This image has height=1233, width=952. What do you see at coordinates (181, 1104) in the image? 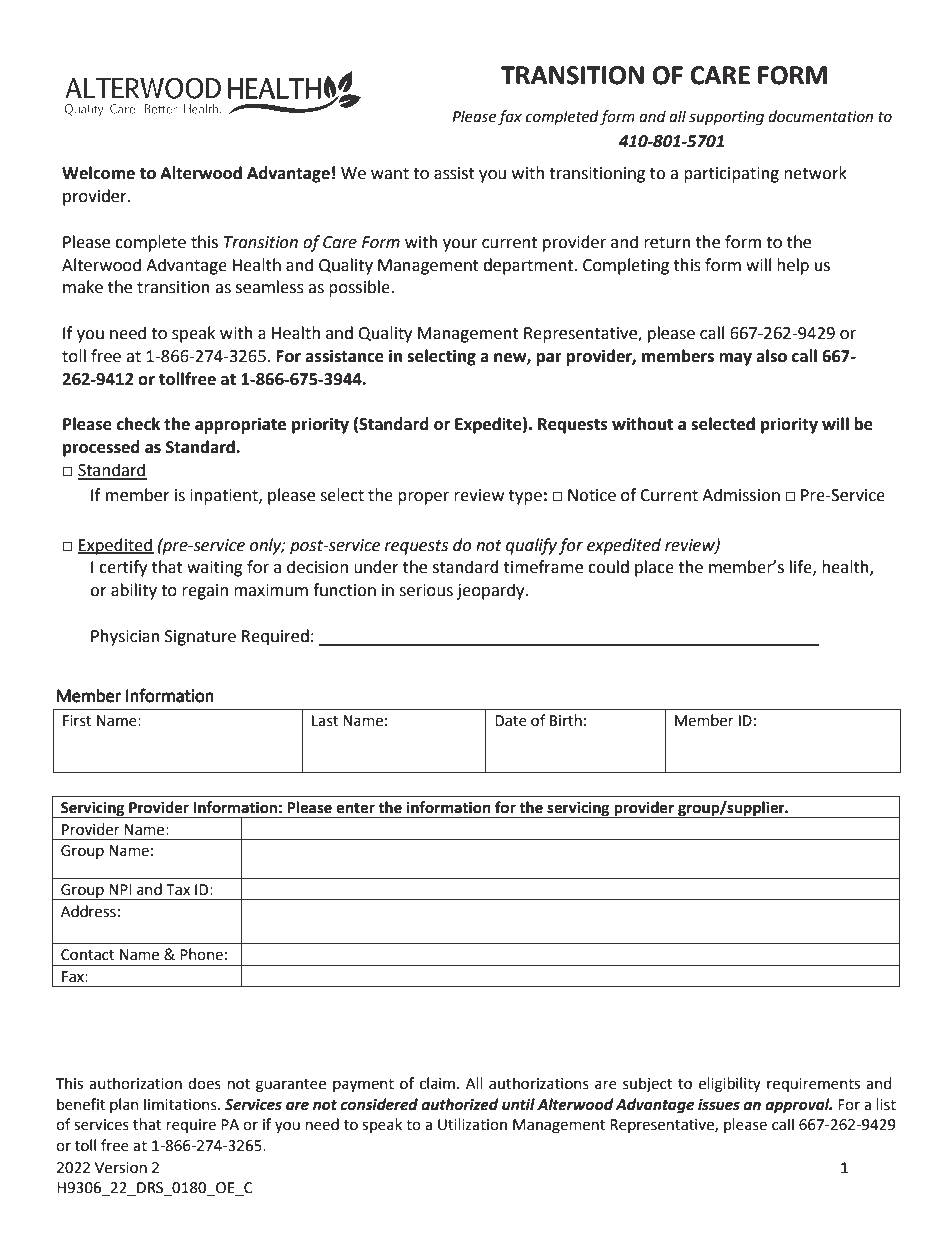
I see `limitations` at bounding box center [181, 1104].
